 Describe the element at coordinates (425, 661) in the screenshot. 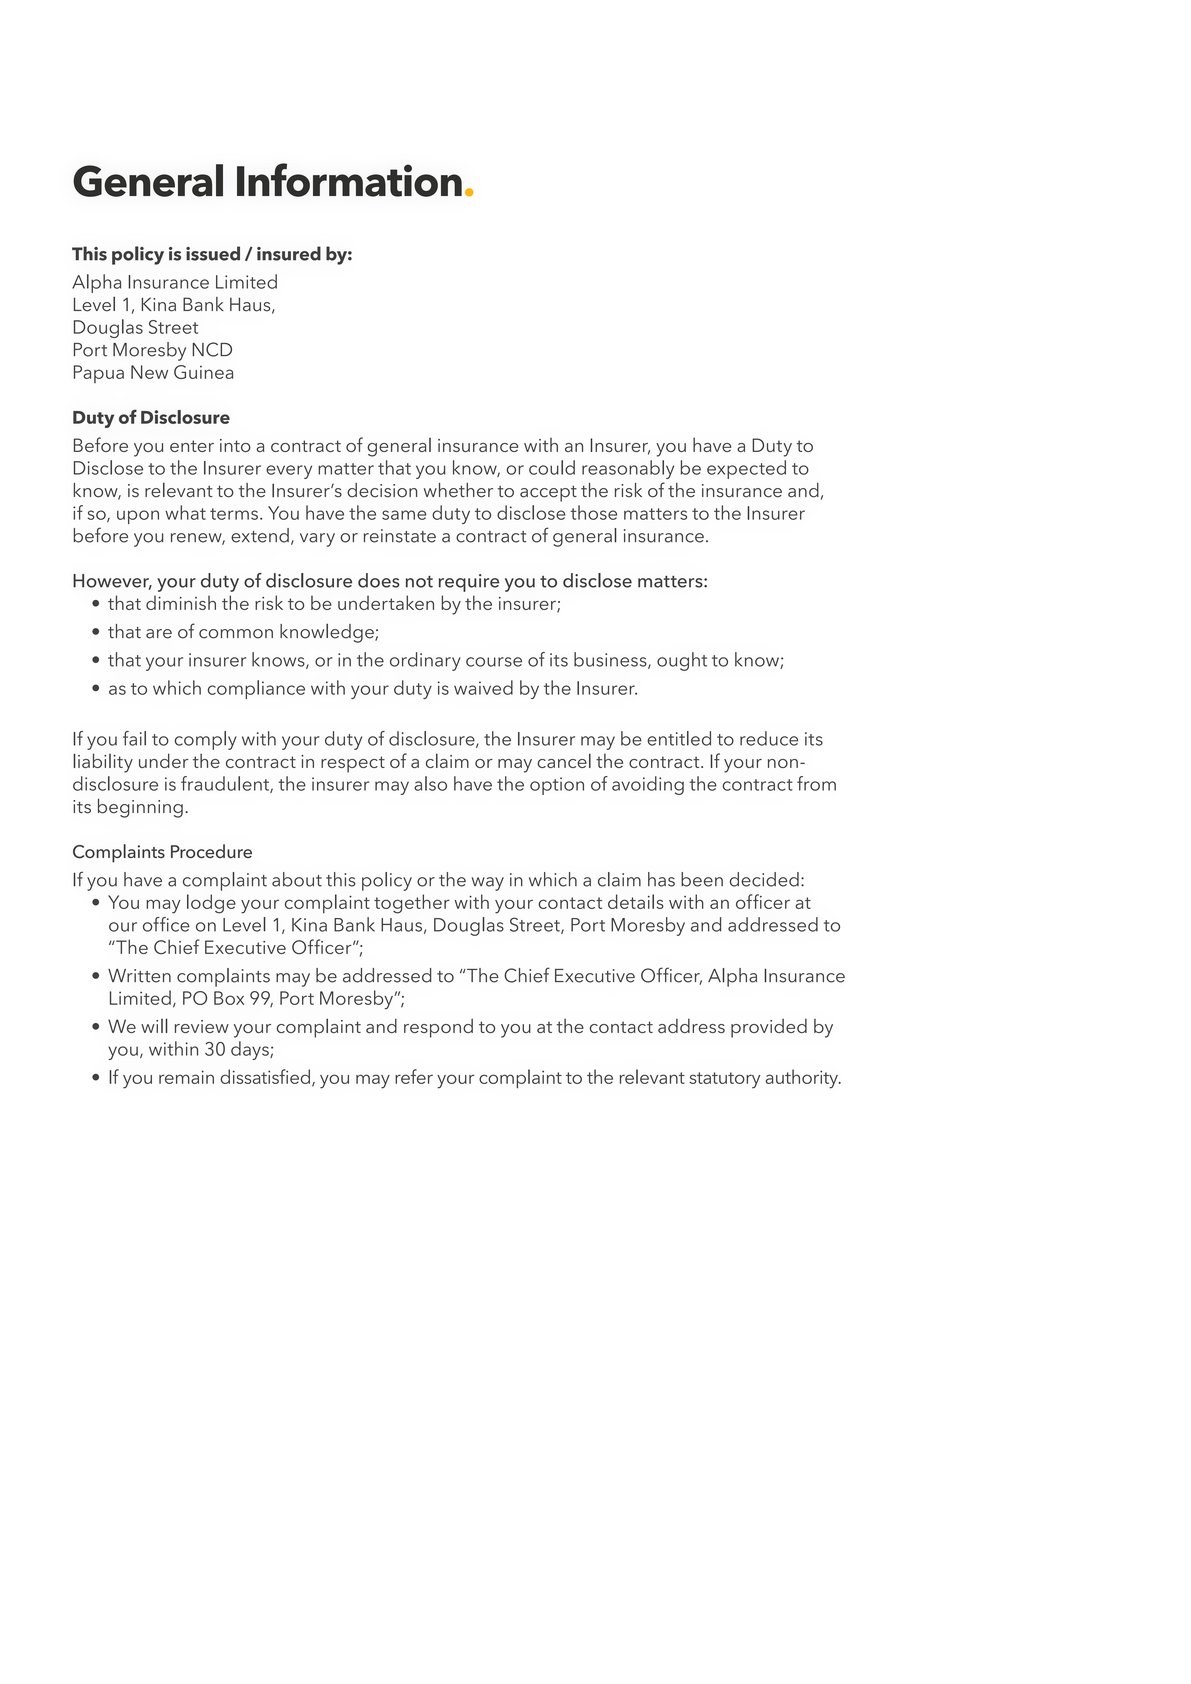

I see `ordinary` at that location.
